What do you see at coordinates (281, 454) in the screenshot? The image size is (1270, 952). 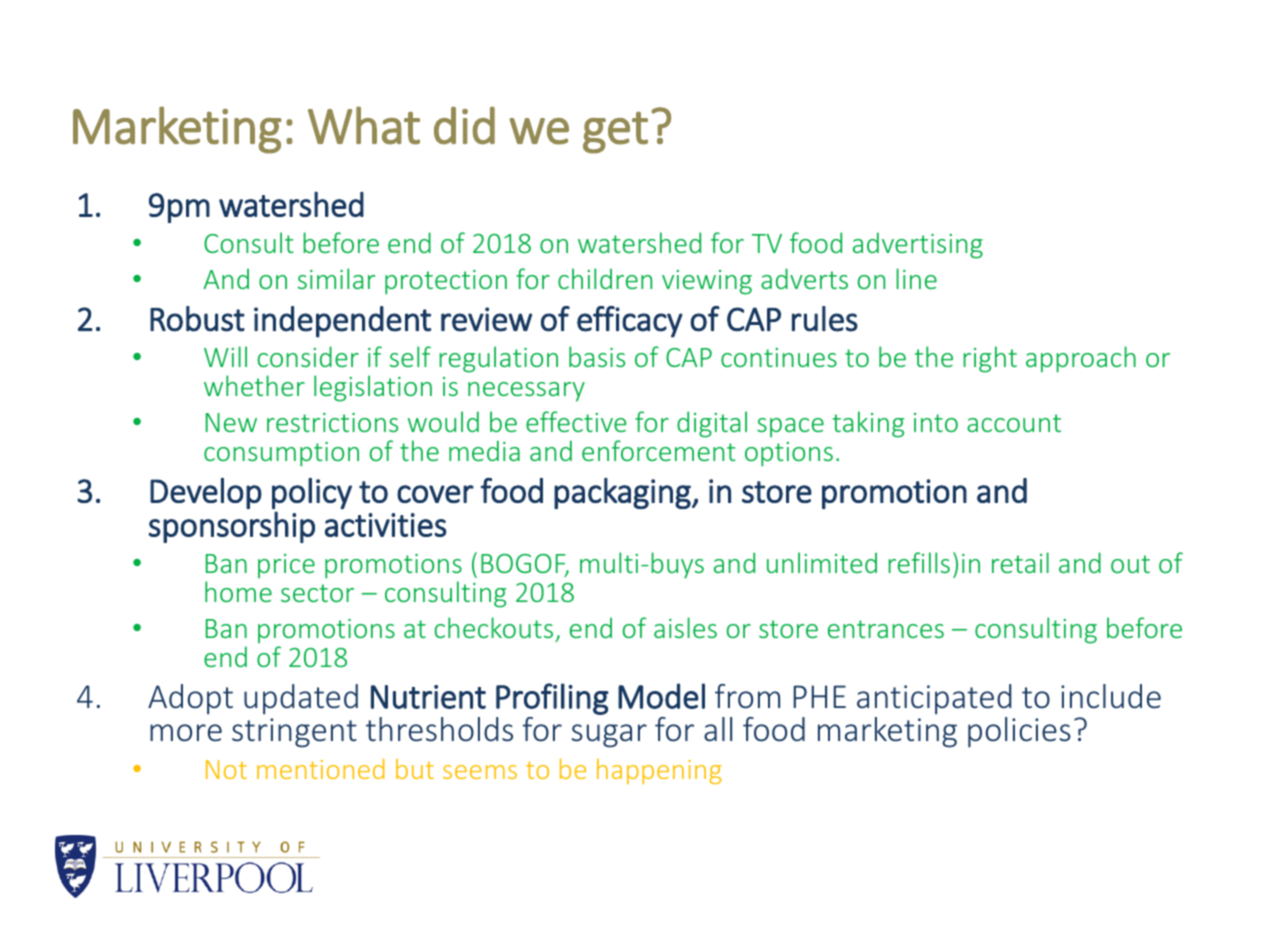 I see `consumption` at bounding box center [281, 454].
